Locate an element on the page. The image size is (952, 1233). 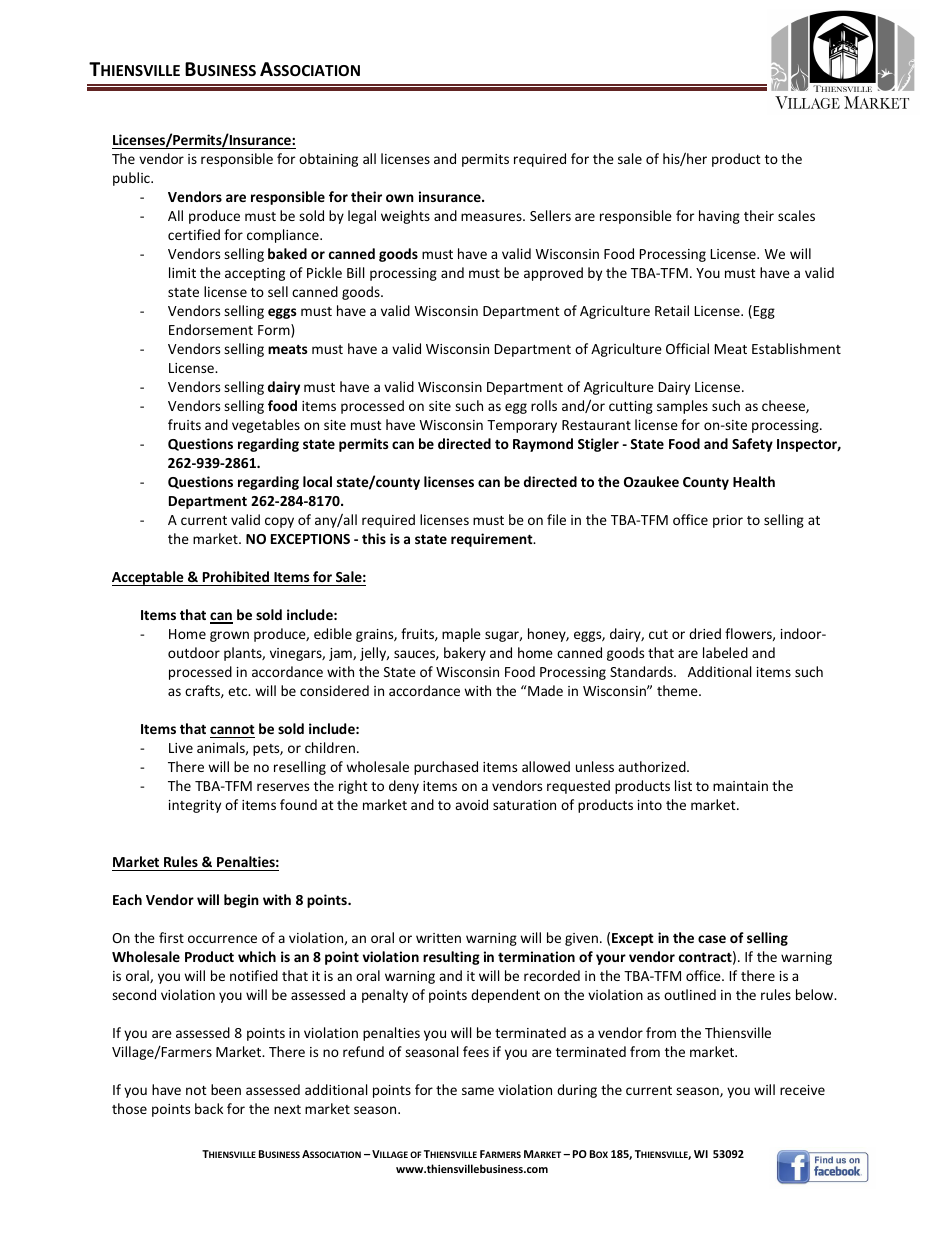
certified is located at coordinates (194, 234).
